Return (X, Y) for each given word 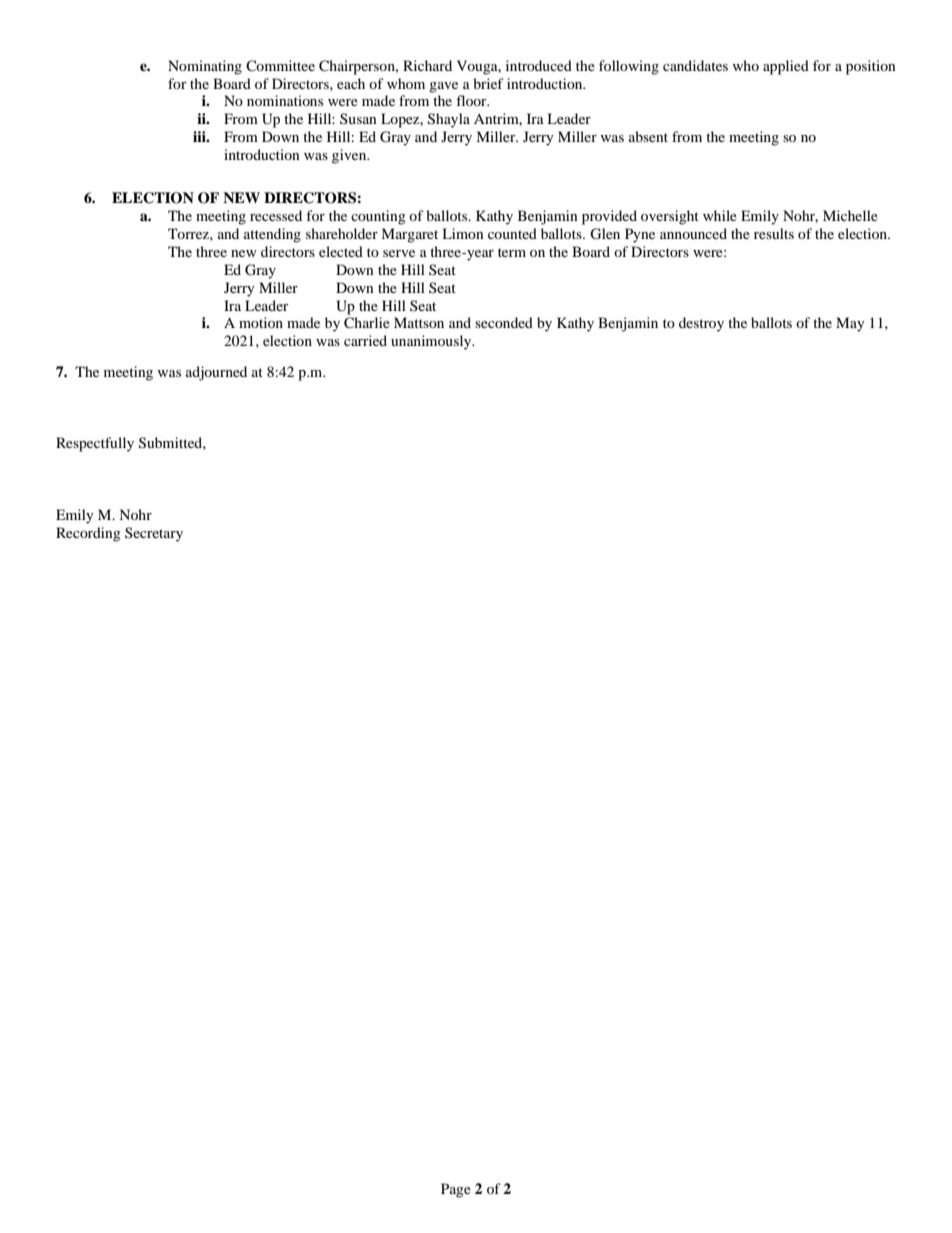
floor (472, 100)
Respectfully (95, 444)
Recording (88, 534)
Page (456, 1190)
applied (786, 67)
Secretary (154, 534)
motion (261, 322)
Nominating (205, 67)
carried (365, 340)
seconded (504, 322)
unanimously (432, 342)
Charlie (367, 323)
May (850, 324)
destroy (701, 324)
